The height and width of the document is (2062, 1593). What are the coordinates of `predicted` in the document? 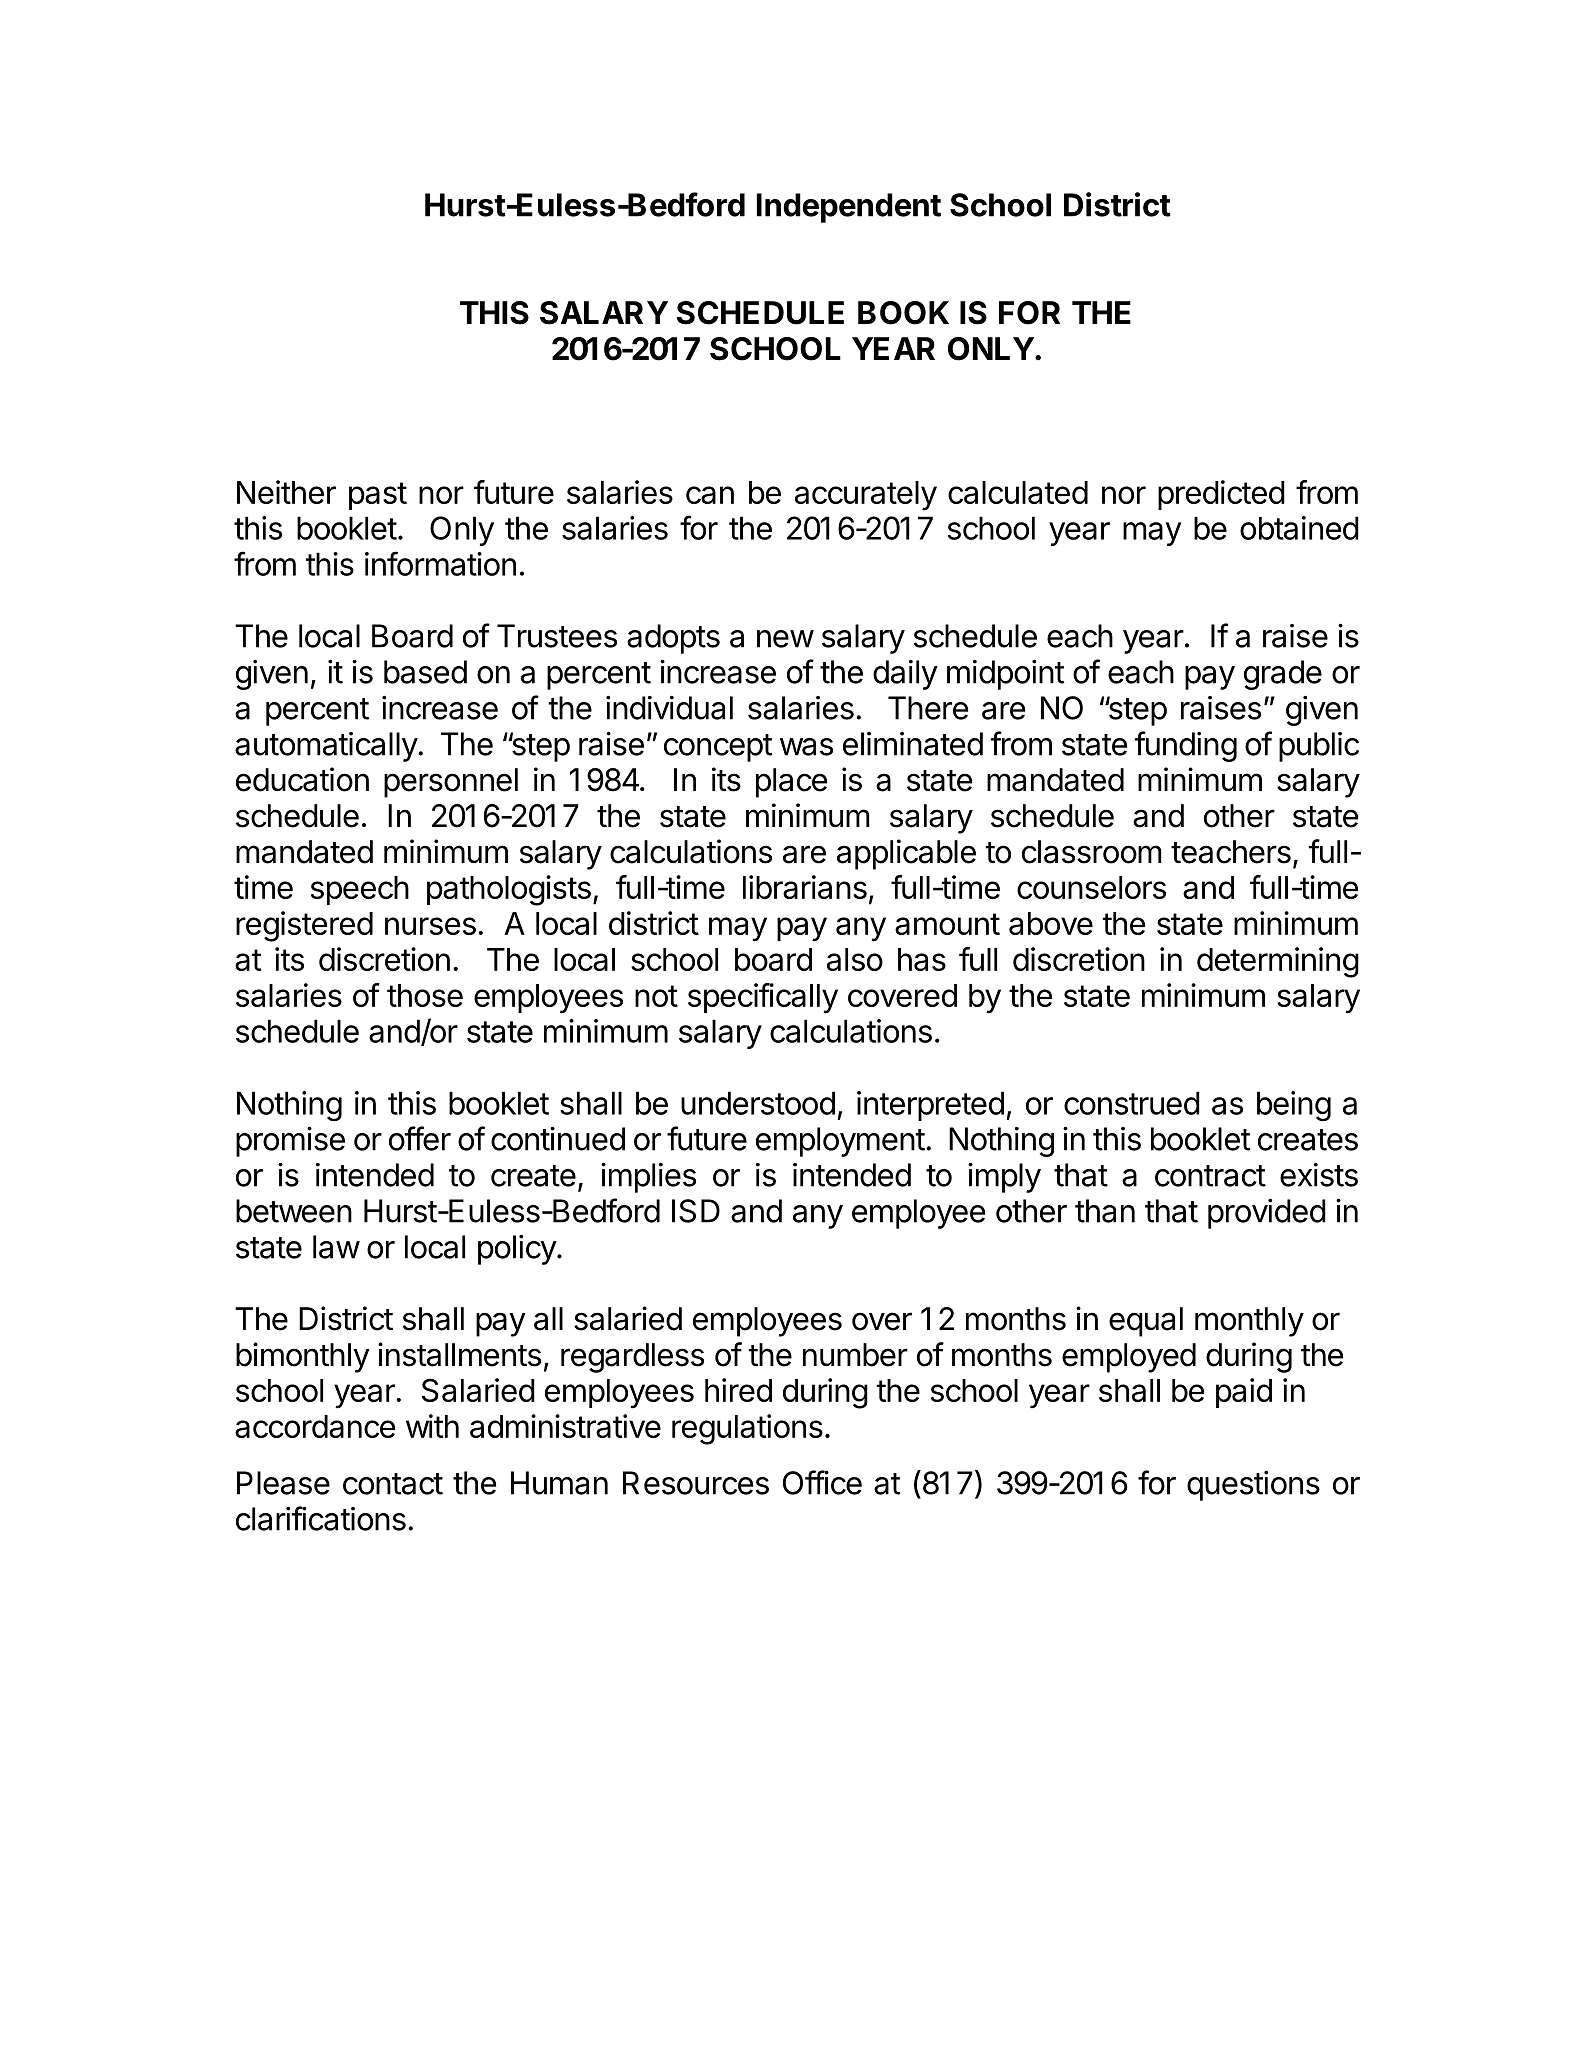 It's located at (1221, 495).
